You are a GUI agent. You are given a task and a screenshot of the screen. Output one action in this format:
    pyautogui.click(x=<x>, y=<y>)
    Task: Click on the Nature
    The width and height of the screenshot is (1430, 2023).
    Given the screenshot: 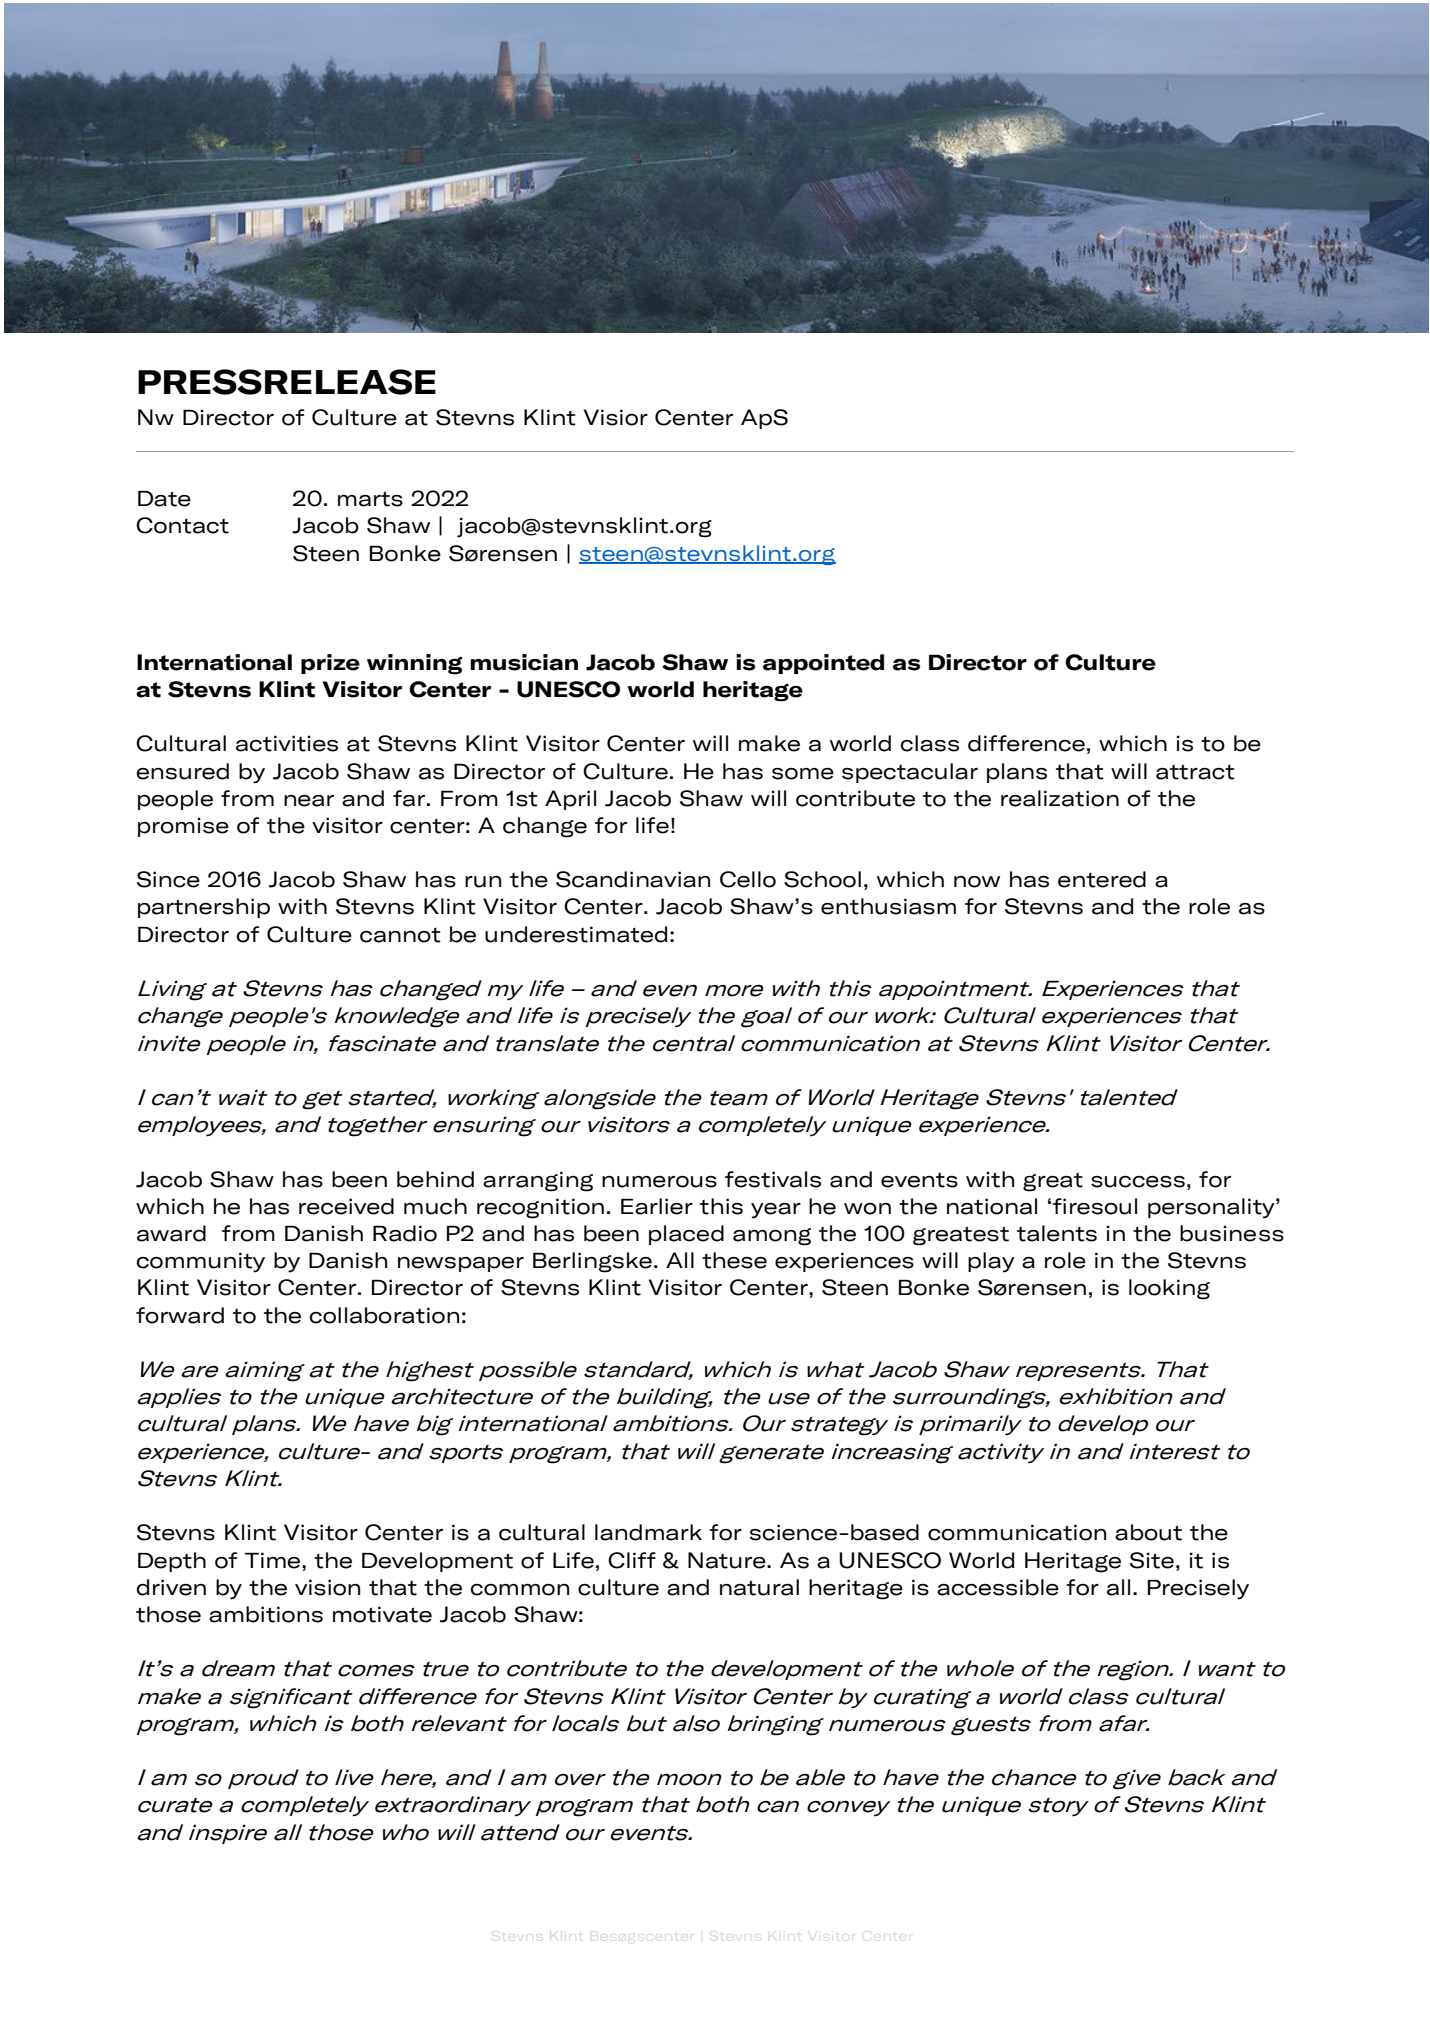 What is the action you would take?
    pyautogui.click(x=728, y=1560)
